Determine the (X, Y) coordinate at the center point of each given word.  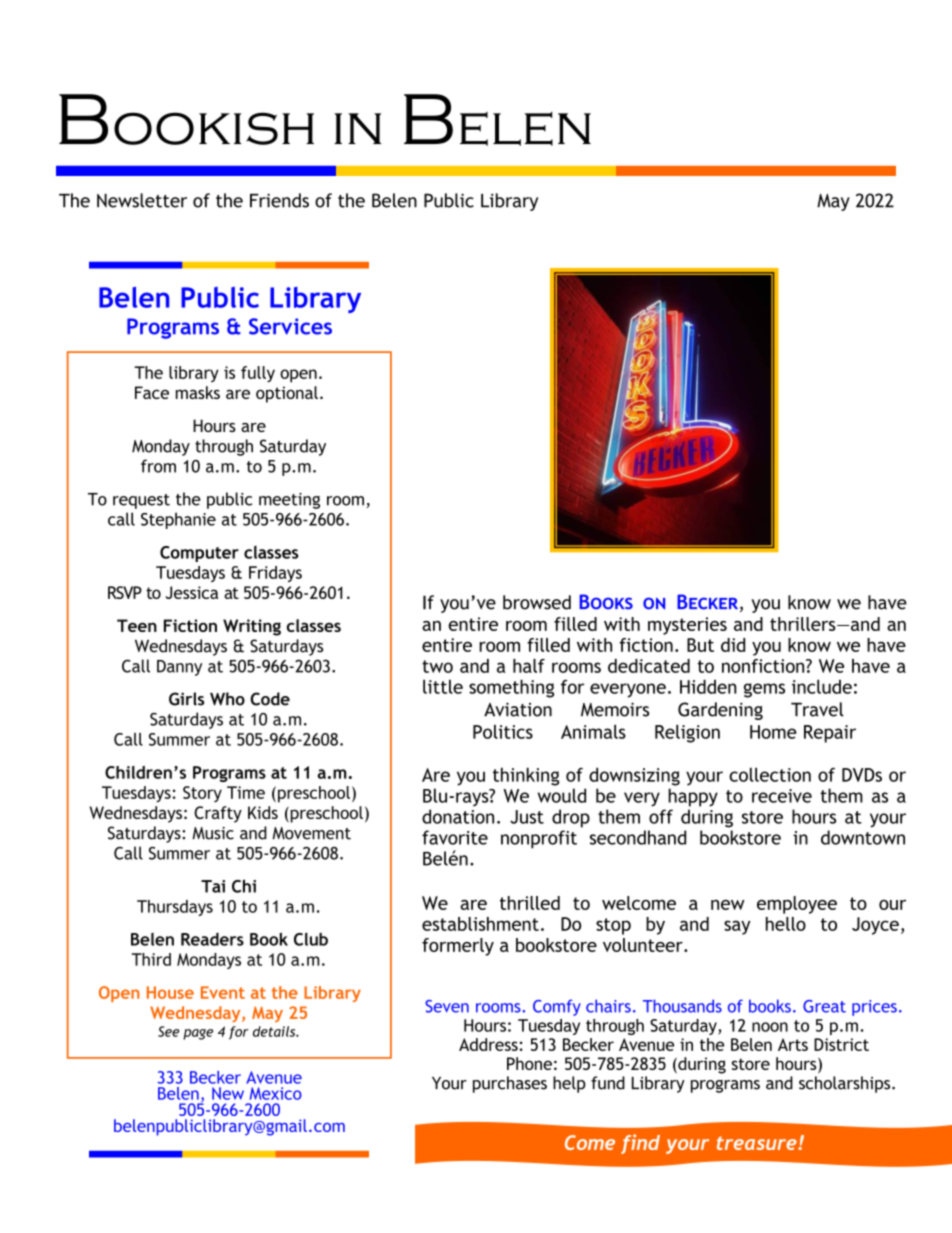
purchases (510, 1084)
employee (797, 905)
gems (764, 690)
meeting (289, 501)
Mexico (276, 1093)
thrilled (530, 903)
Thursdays (175, 908)
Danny (179, 668)
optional (287, 394)
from (158, 466)
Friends (279, 200)
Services (290, 326)
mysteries (687, 626)
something (511, 688)
